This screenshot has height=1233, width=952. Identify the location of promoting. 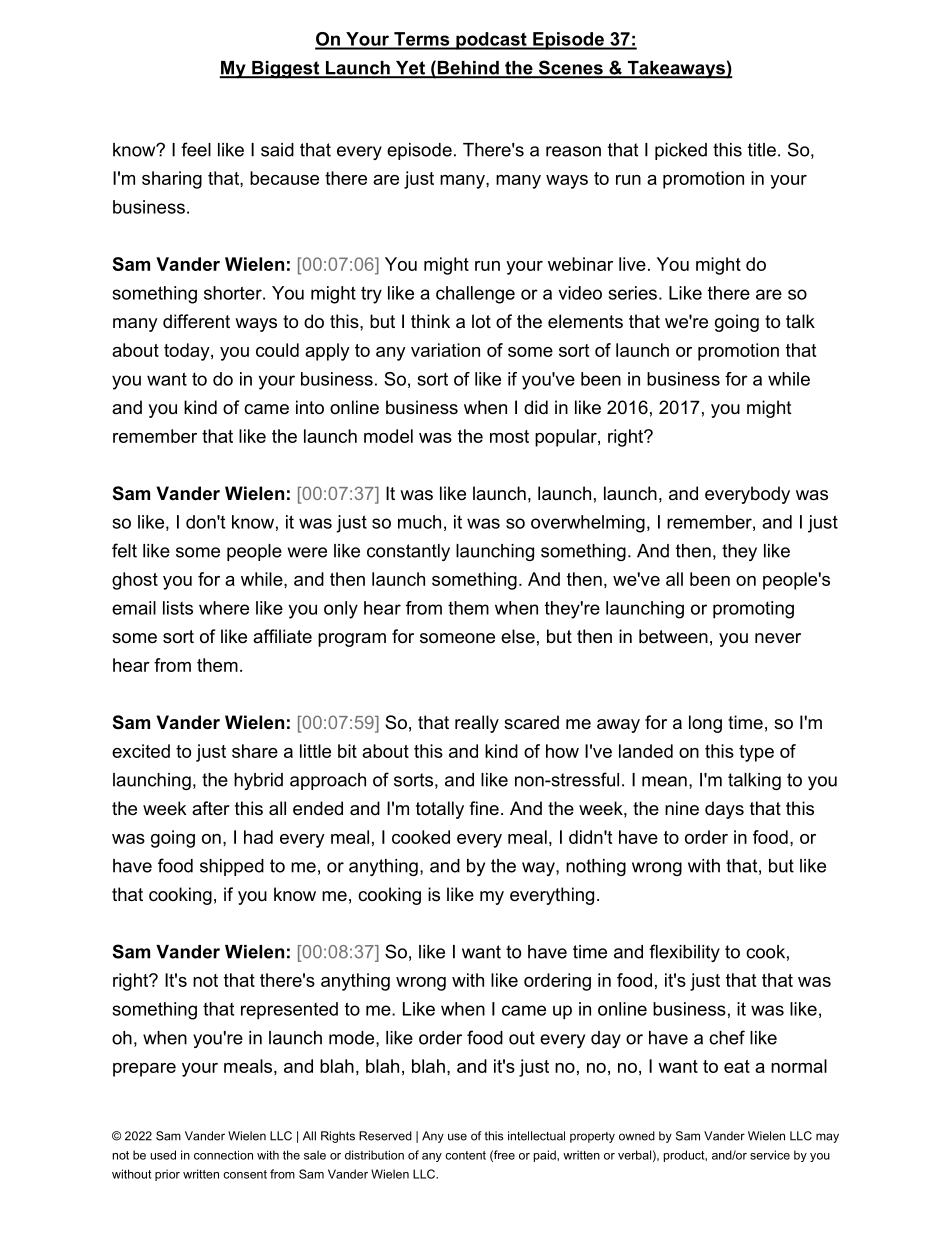
(753, 610).
